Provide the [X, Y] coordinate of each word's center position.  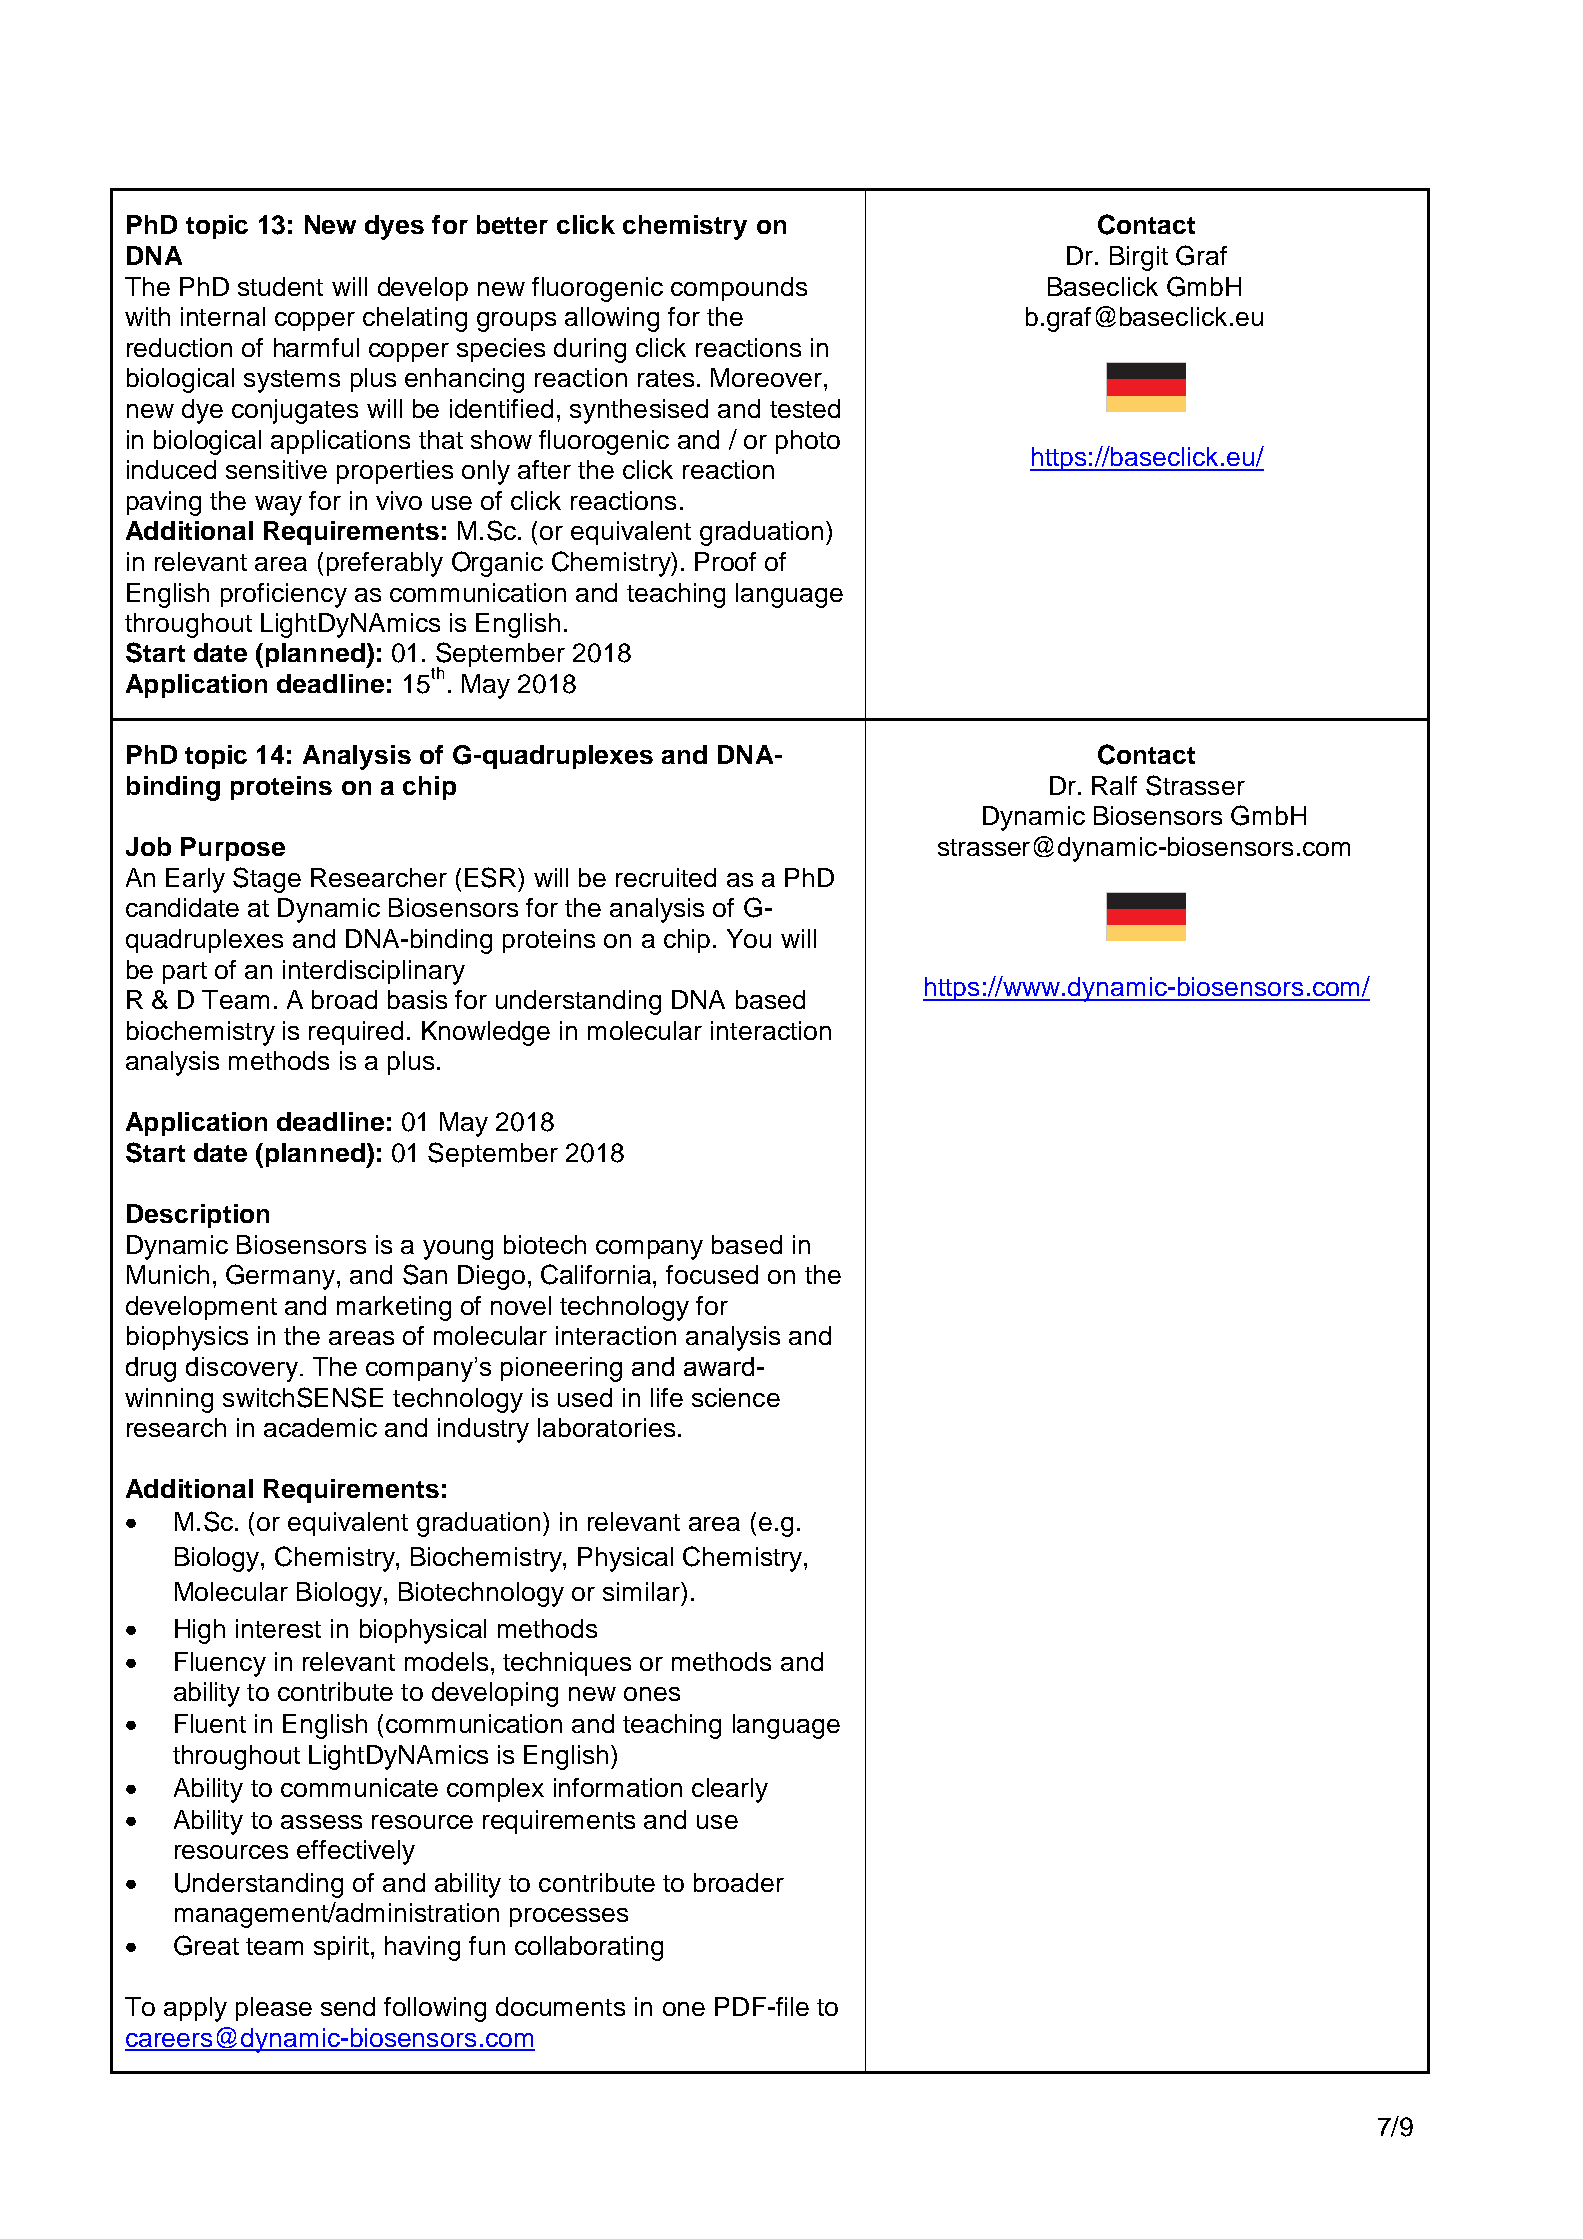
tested [805, 408]
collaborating [589, 1948]
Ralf [1114, 785]
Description [198, 1216]
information [618, 1787]
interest [278, 1628]
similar [642, 1591]
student [280, 286]
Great [206, 1945]
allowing [612, 319]
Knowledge [486, 1033]
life [667, 1397]
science [736, 1397]
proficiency [284, 595]
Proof [725, 561]
